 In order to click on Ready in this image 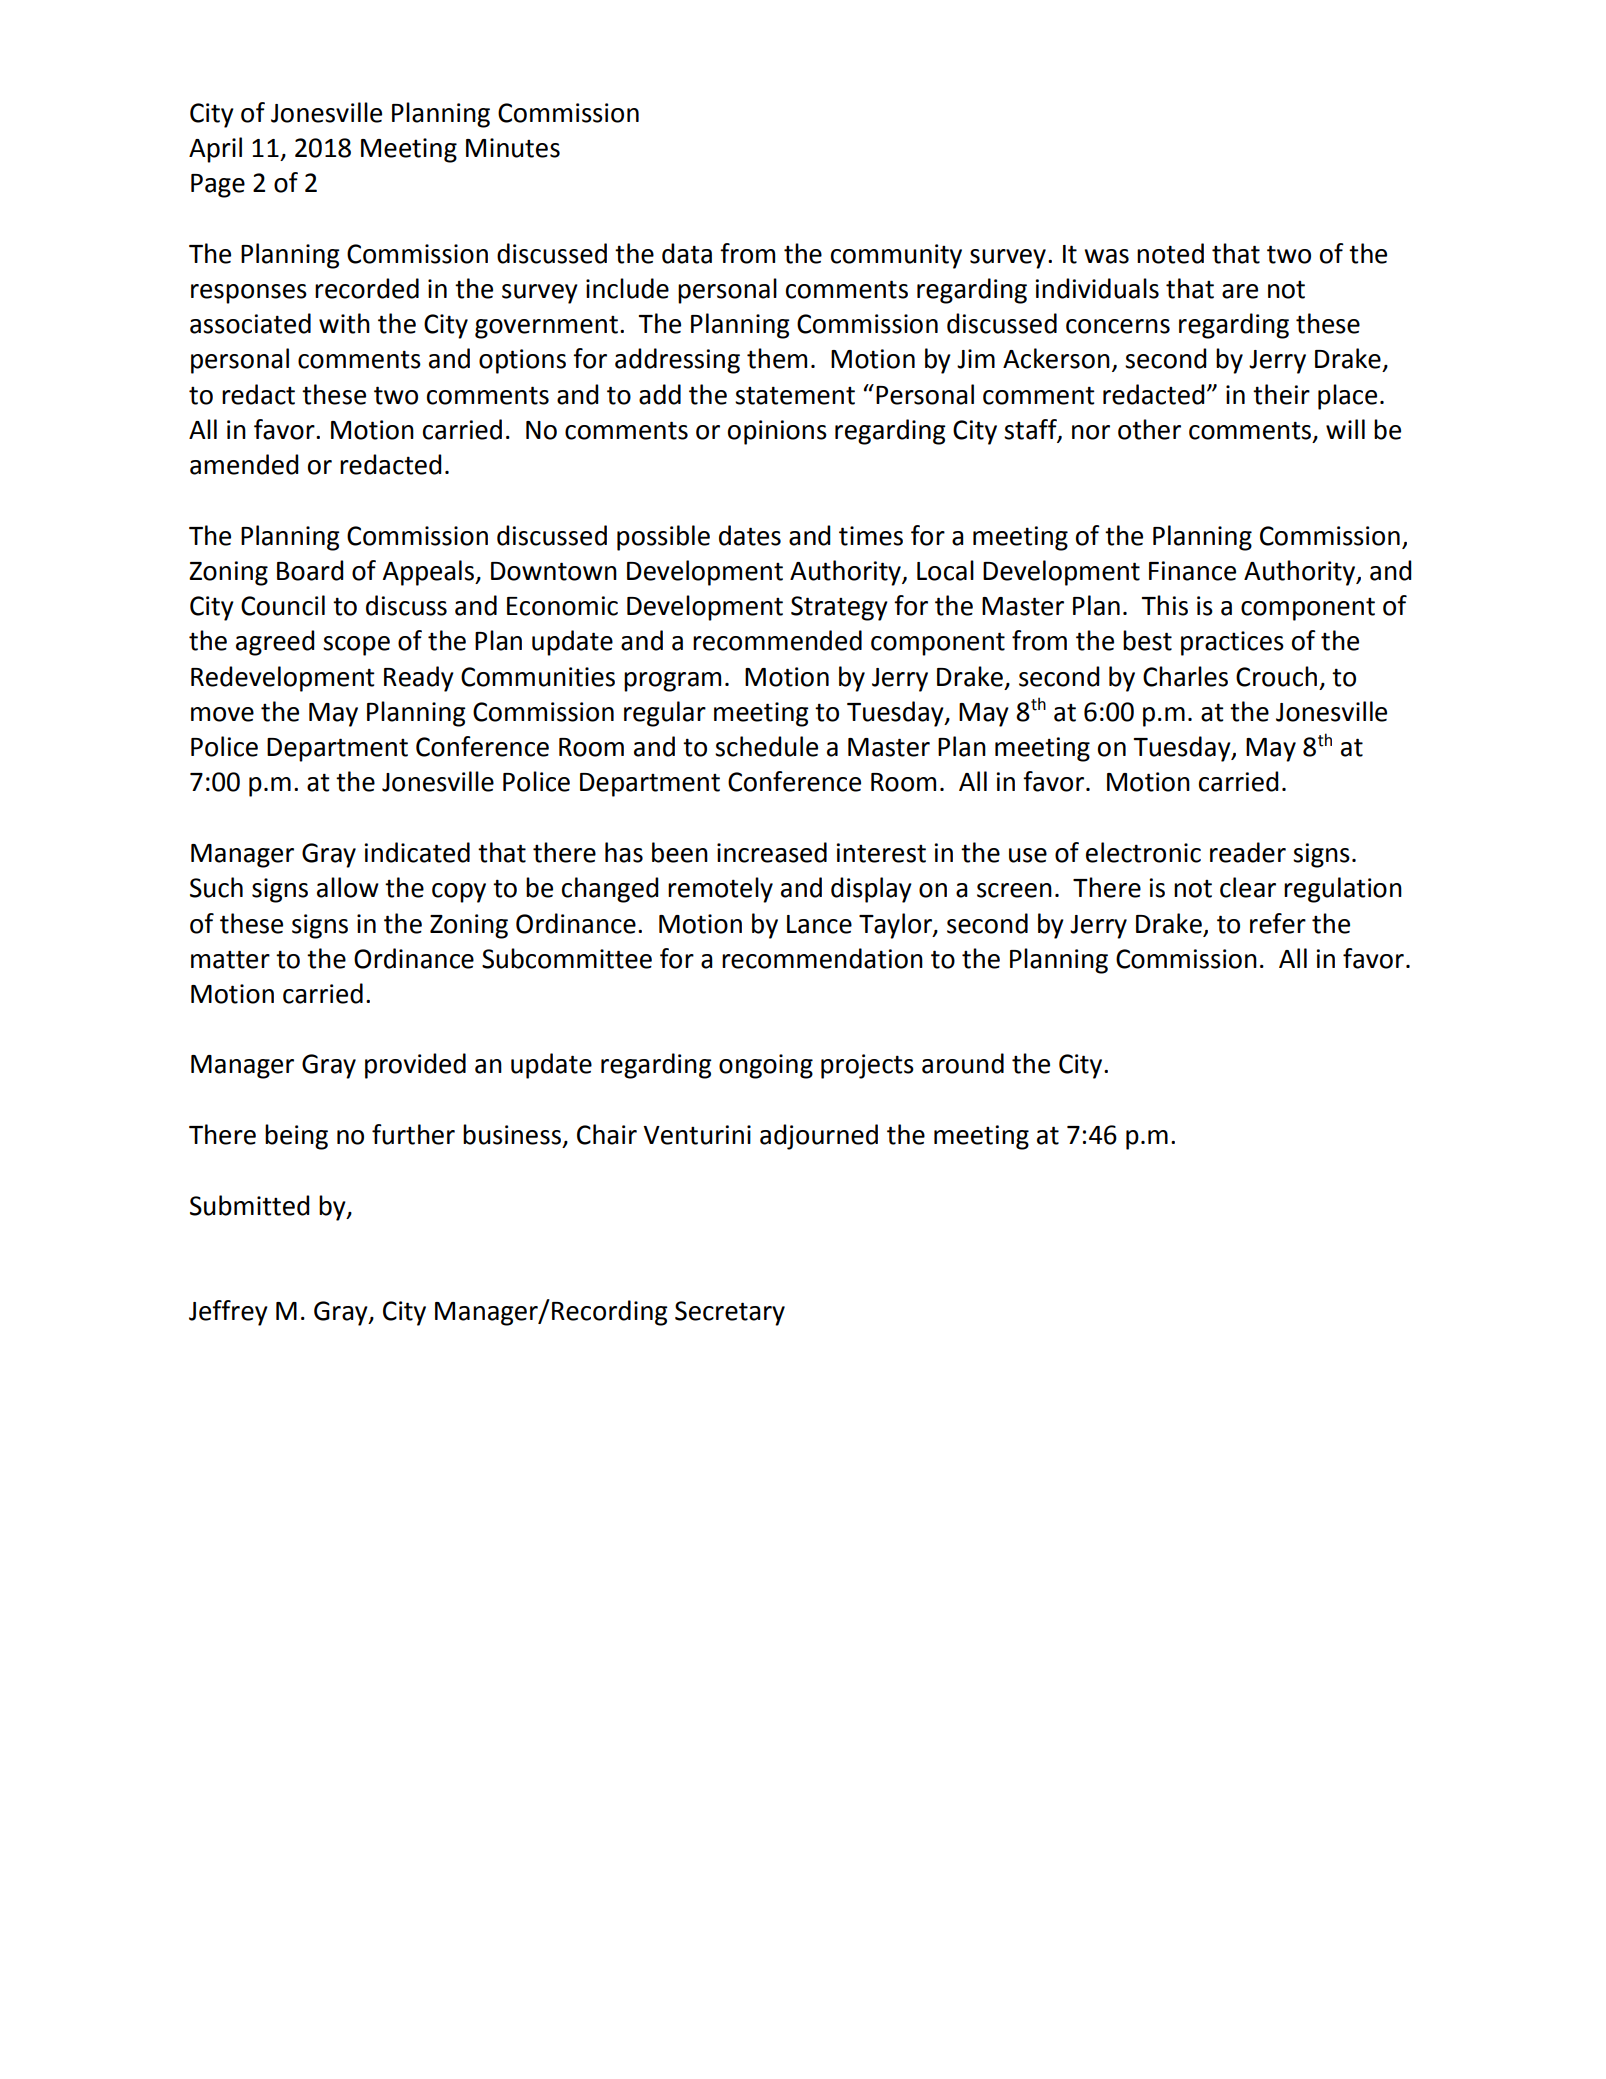, I will do `click(419, 679)`.
